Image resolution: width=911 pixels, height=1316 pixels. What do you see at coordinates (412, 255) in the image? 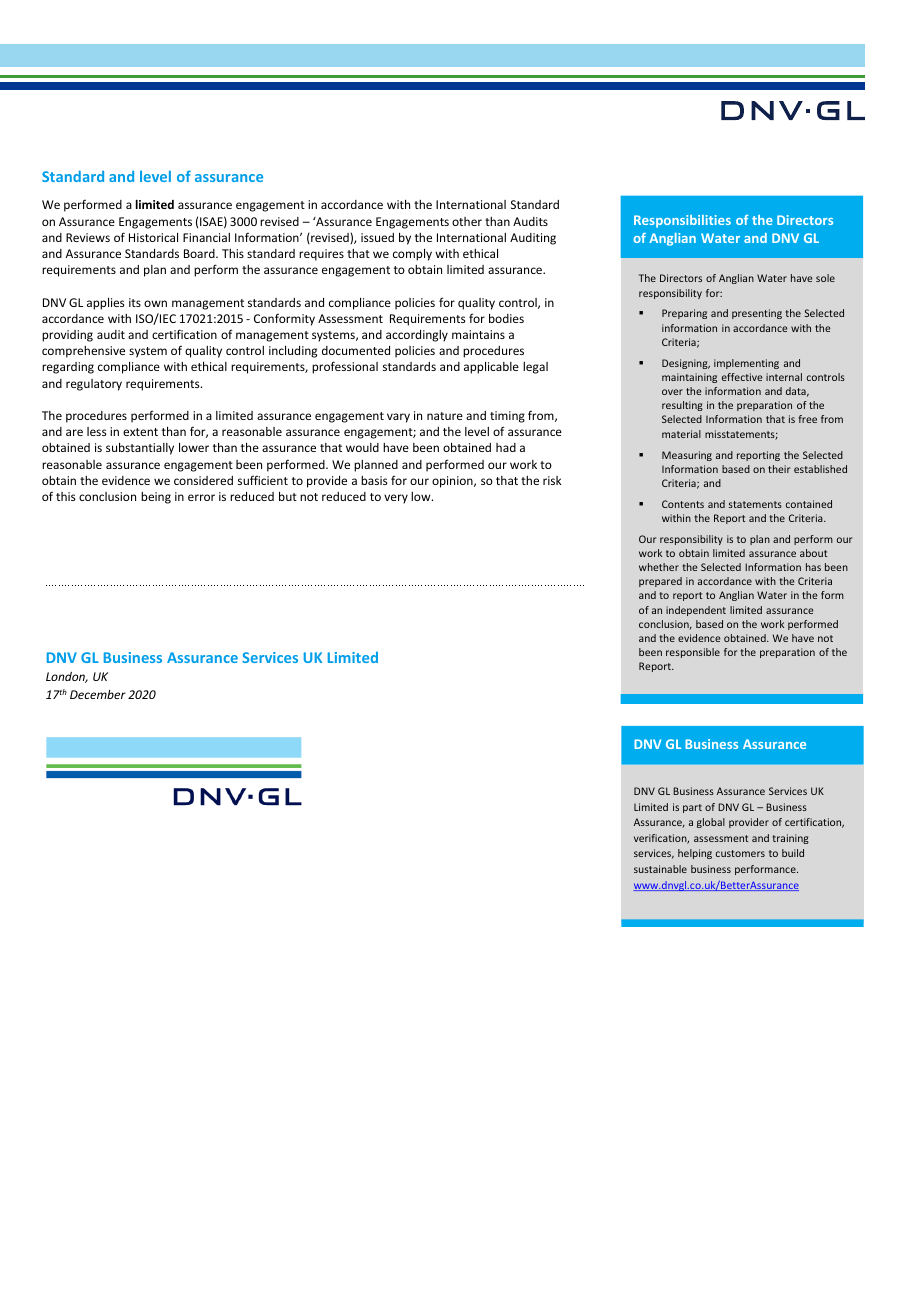
I see `comply` at bounding box center [412, 255].
